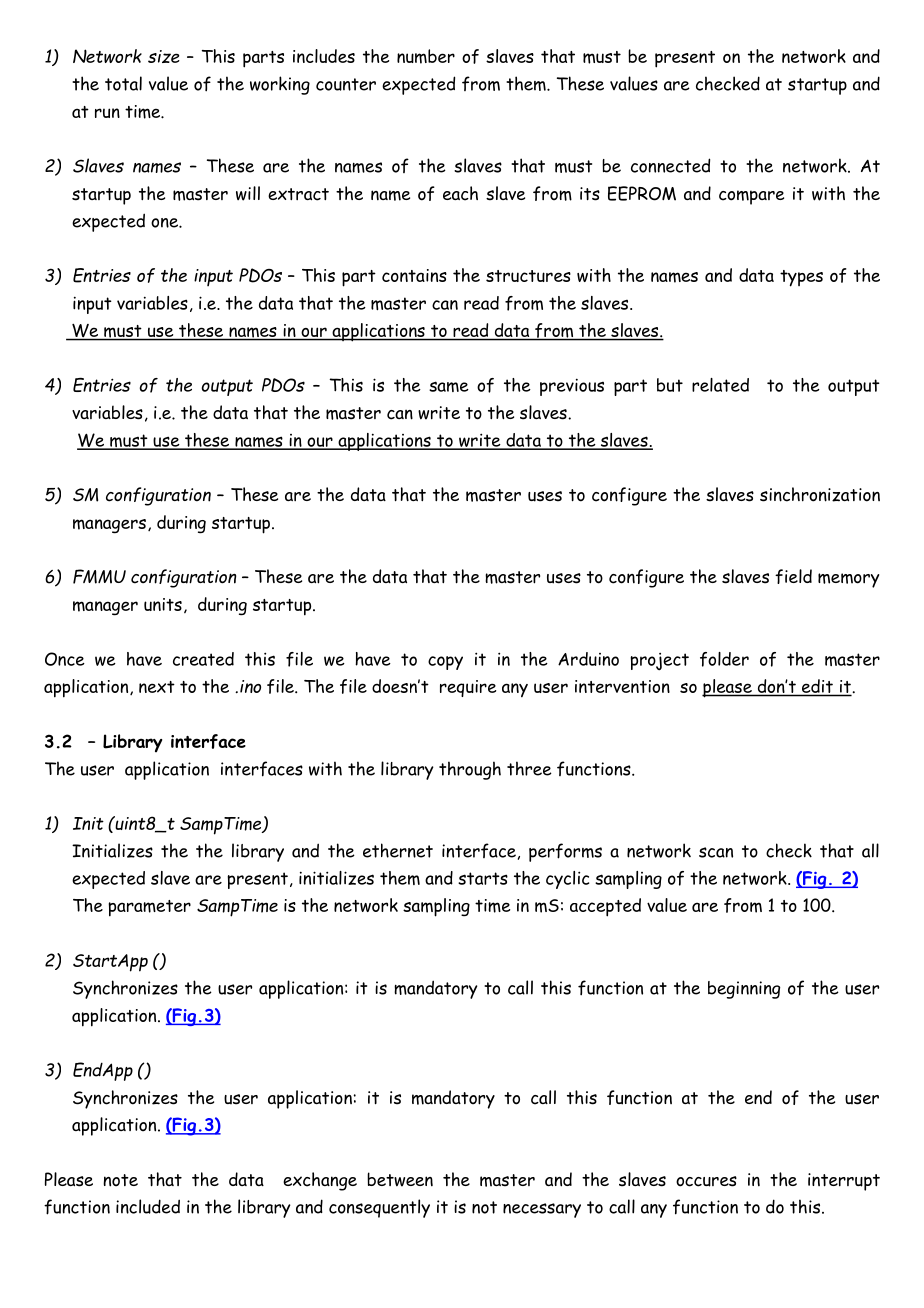  What do you see at coordinates (426, 56) in the page?
I see `number` at bounding box center [426, 56].
